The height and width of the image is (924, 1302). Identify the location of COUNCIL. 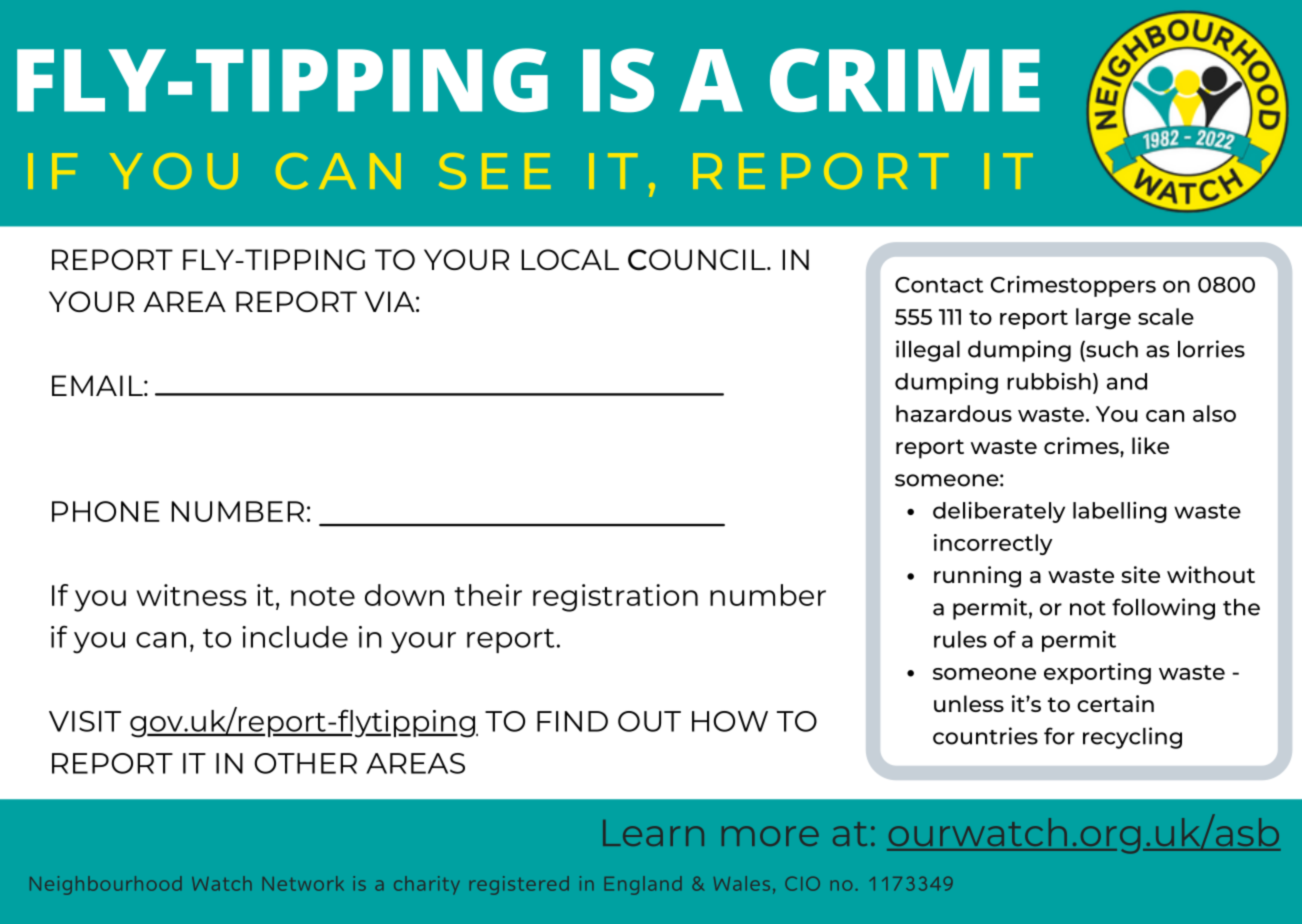
(698, 260).
